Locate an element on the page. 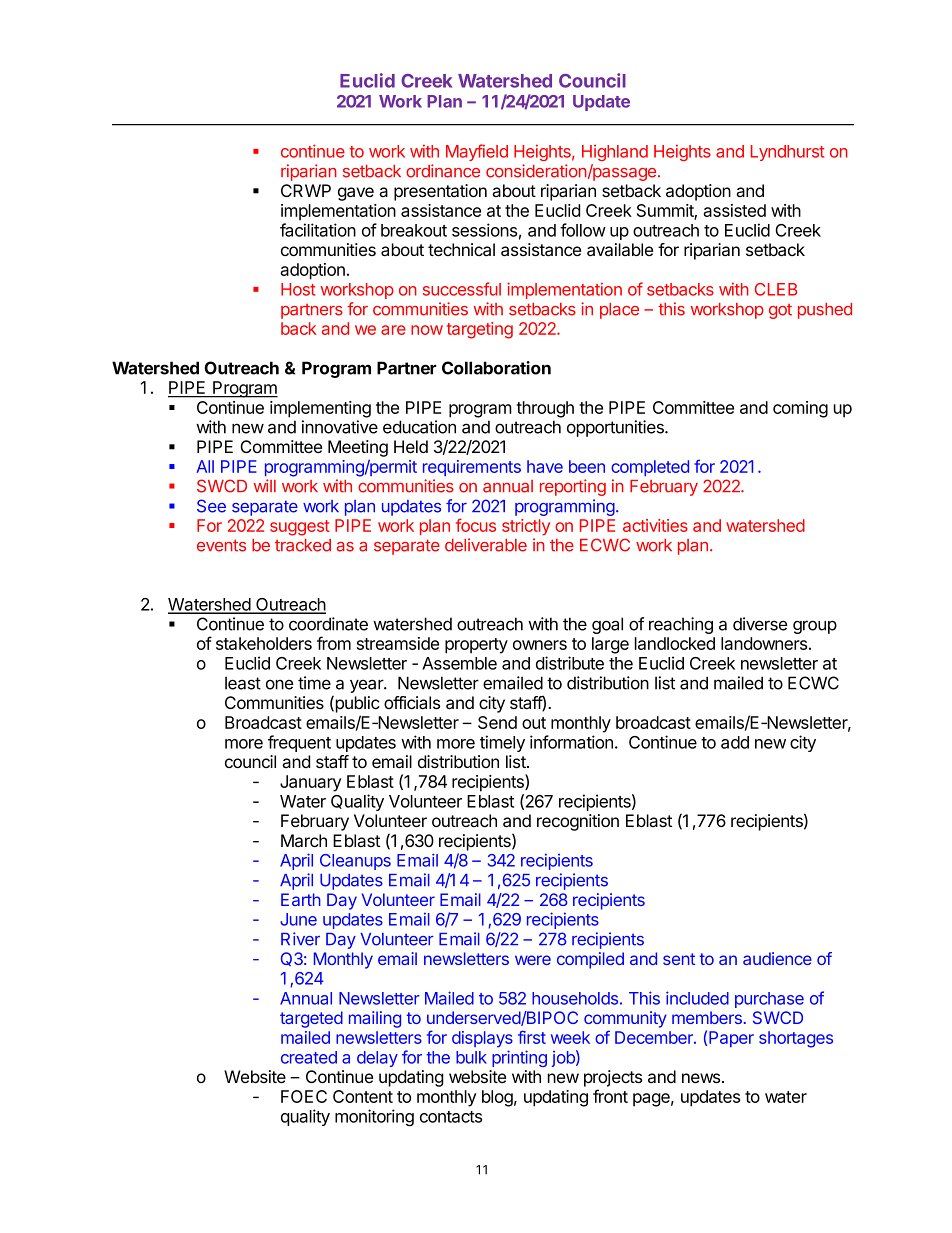 The width and height of the document is (952, 1233). Paper is located at coordinates (731, 1039).
